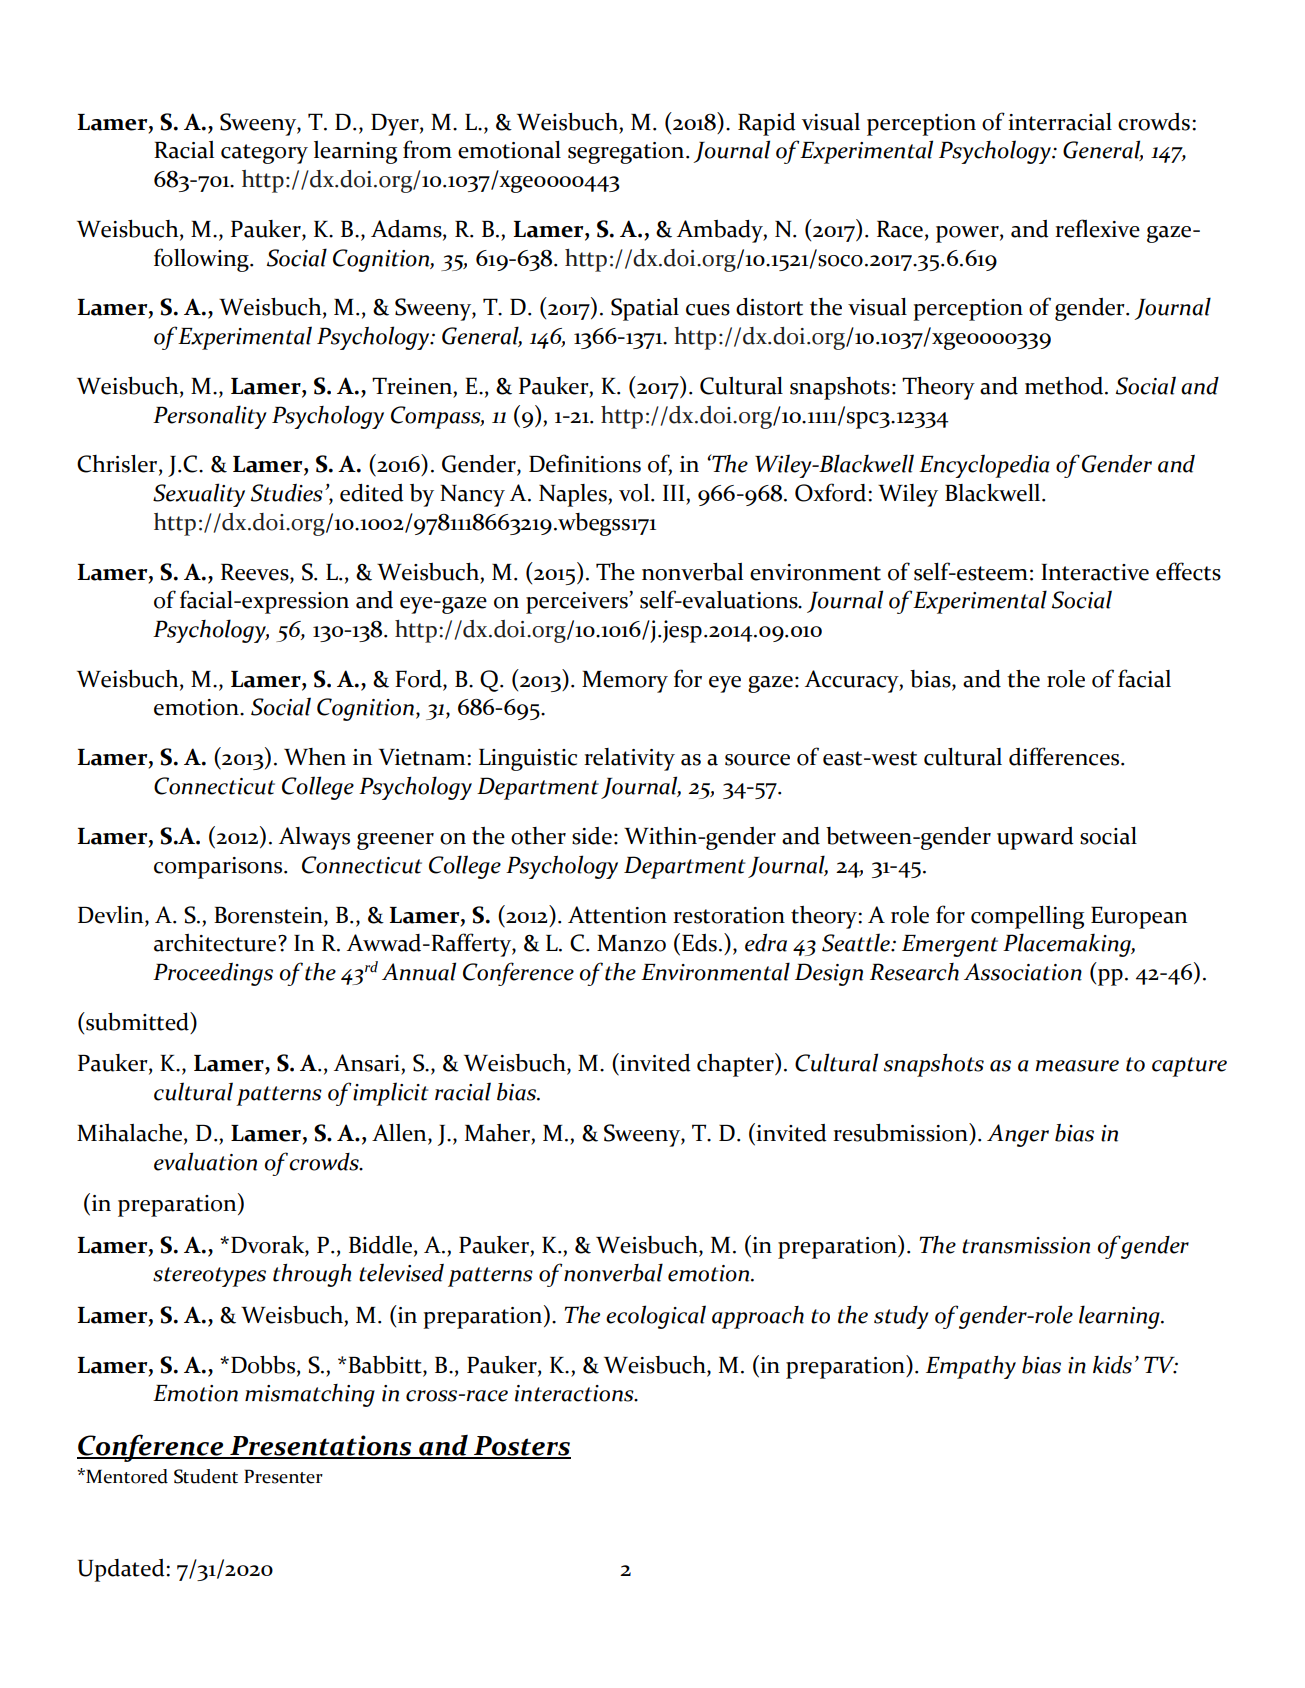 This page has height=1688, width=1305. What do you see at coordinates (264, 154) in the page?
I see `category` at bounding box center [264, 154].
